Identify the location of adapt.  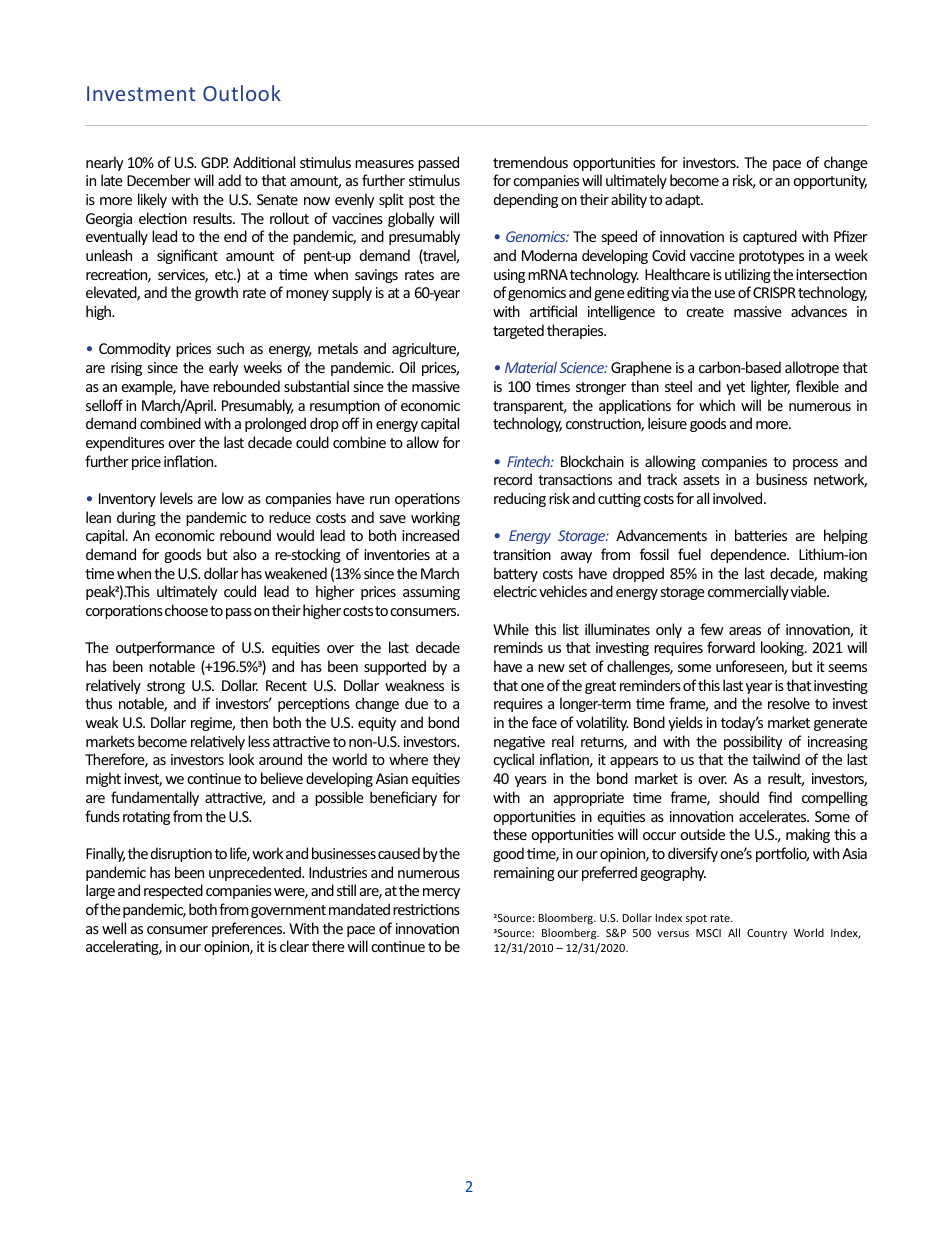
(684, 200).
